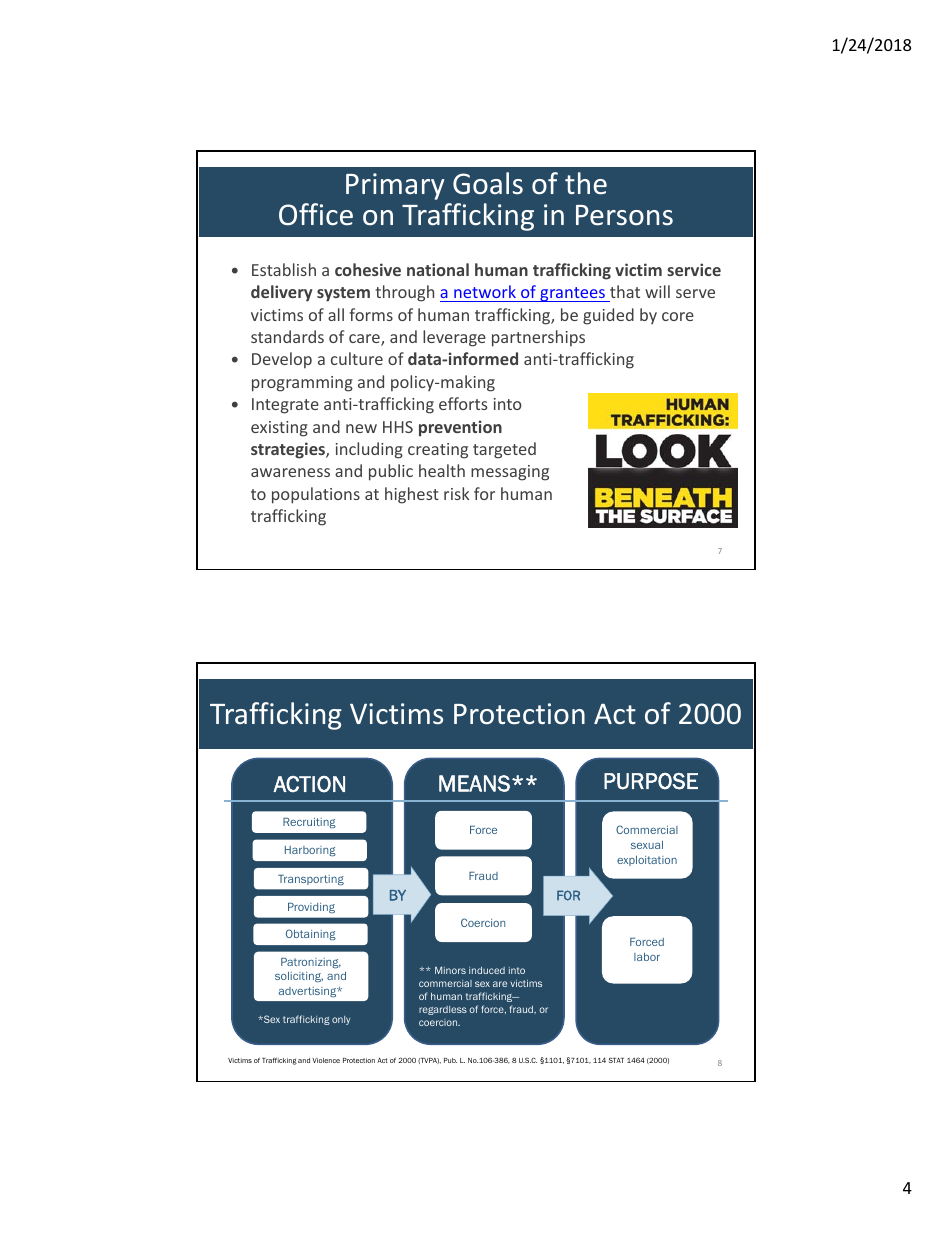 This screenshot has width=952, height=1233. Describe the element at coordinates (316, 214) in the screenshot. I see `Office` at that location.
